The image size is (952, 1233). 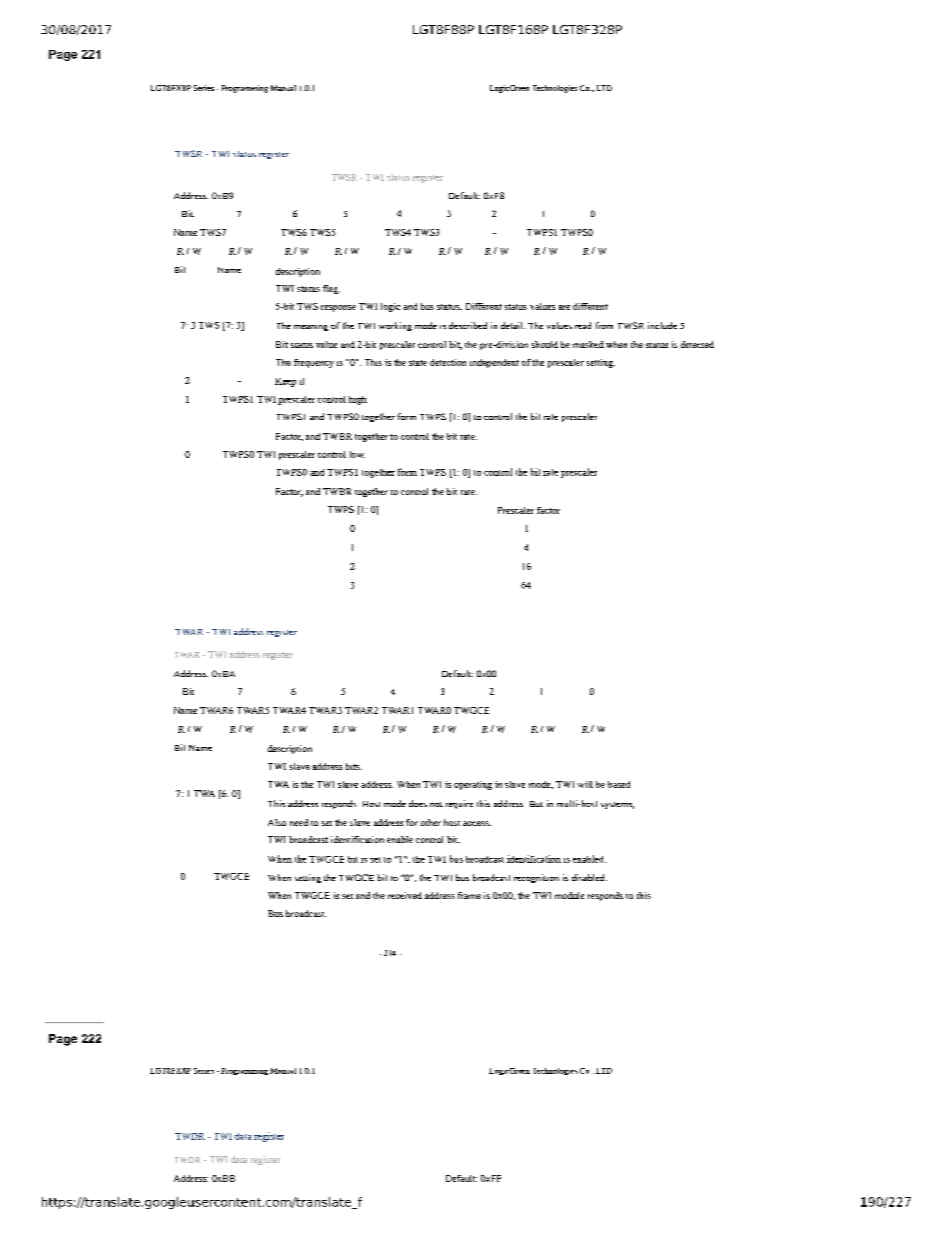 I want to click on response, so click(x=338, y=308).
